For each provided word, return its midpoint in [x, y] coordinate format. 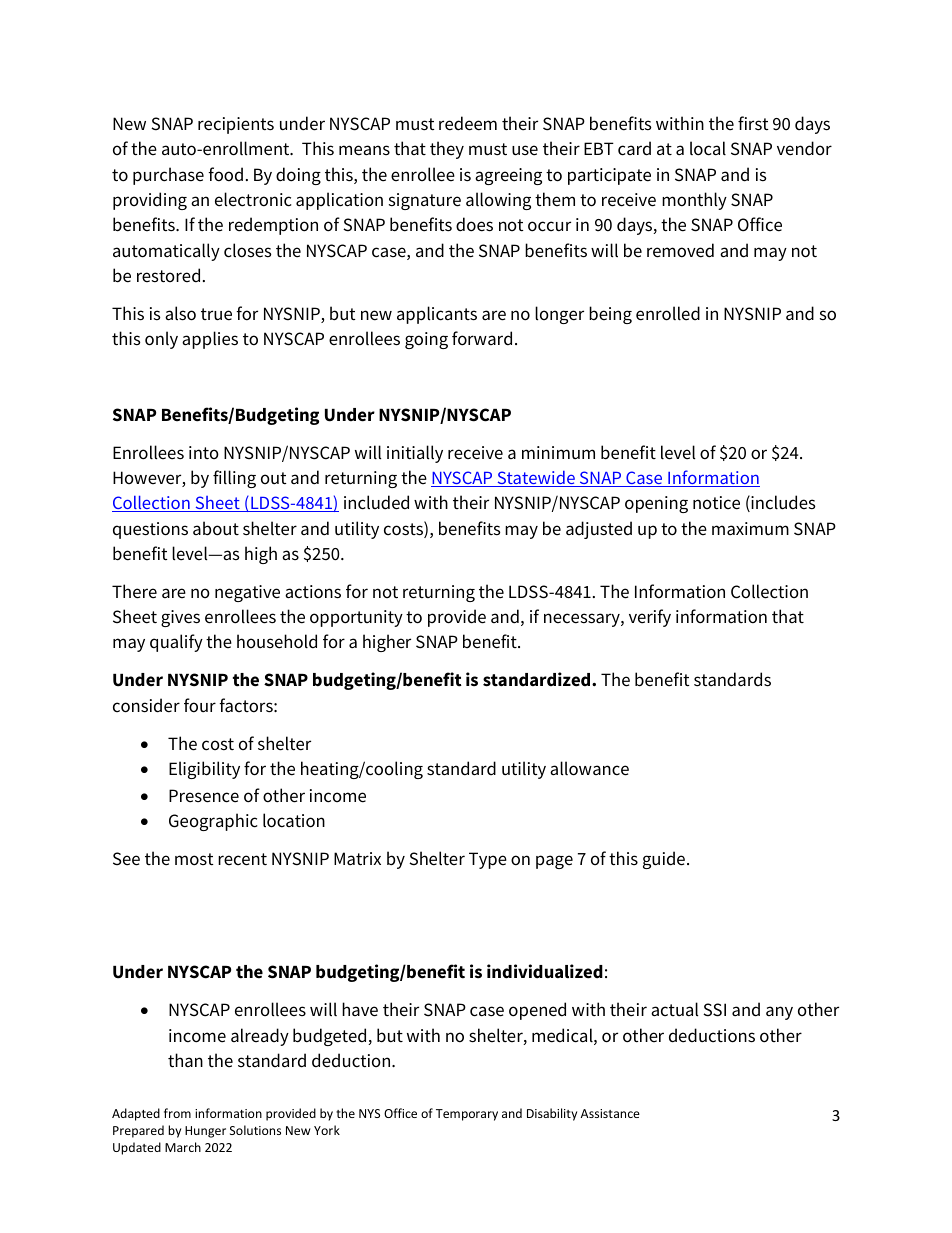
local [708, 148]
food [225, 174]
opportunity [356, 618]
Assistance [610, 1113]
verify [650, 618]
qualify [176, 643]
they [447, 150]
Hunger [205, 1132]
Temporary [467, 1115]
